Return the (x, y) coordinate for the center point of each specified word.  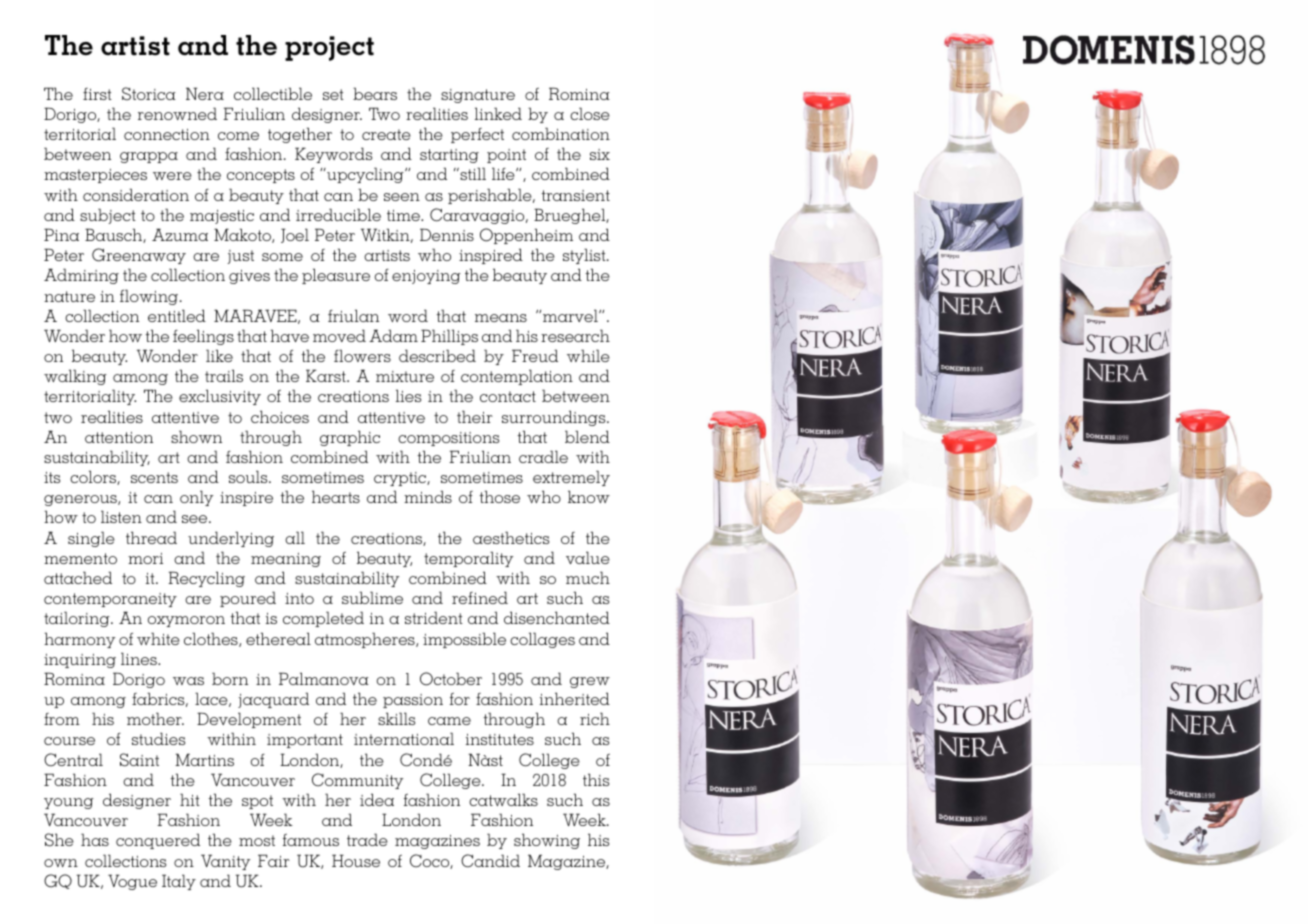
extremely (571, 478)
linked (498, 113)
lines (140, 658)
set (333, 94)
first (97, 94)
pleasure (336, 276)
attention (119, 437)
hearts (336, 496)
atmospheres (366, 640)
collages (542, 640)
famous (311, 839)
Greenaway (139, 256)
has (95, 839)
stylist (585, 256)
